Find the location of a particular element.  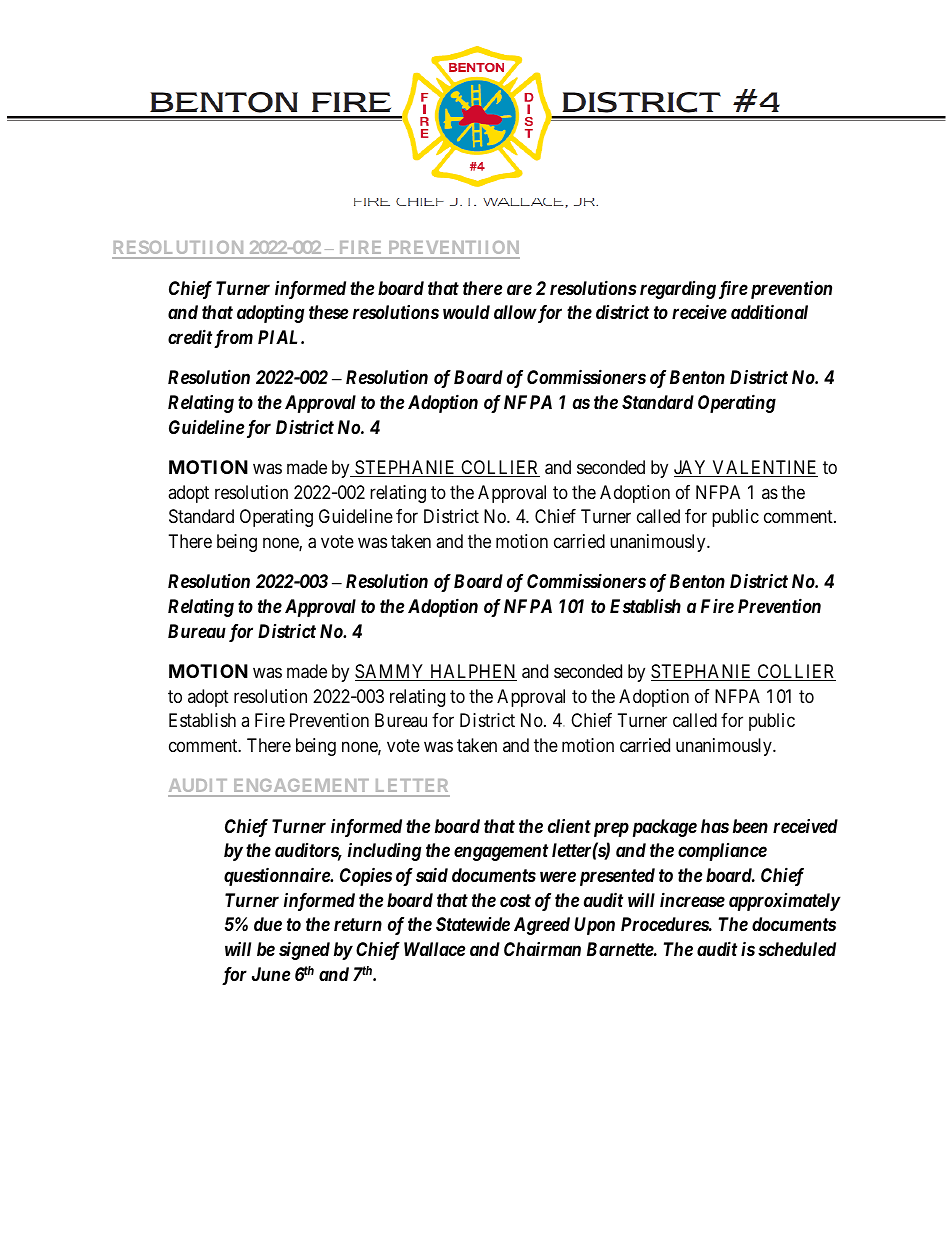

would is located at coordinates (466, 312).
